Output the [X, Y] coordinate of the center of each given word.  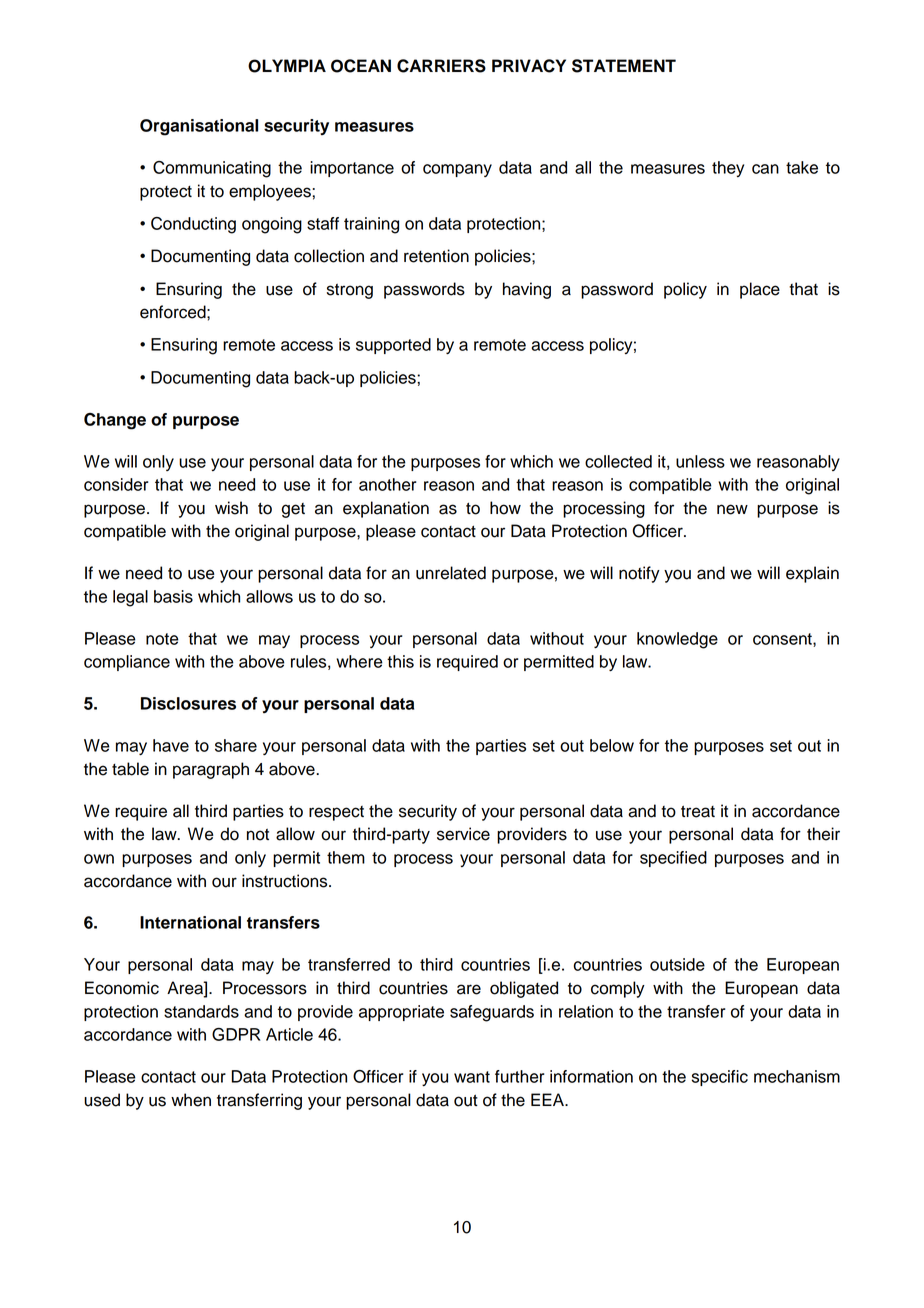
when [191, 1100]
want [472, 1077]
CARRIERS [441, 66]
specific [720, 1078]
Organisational [199, 127]
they [728, 169]
